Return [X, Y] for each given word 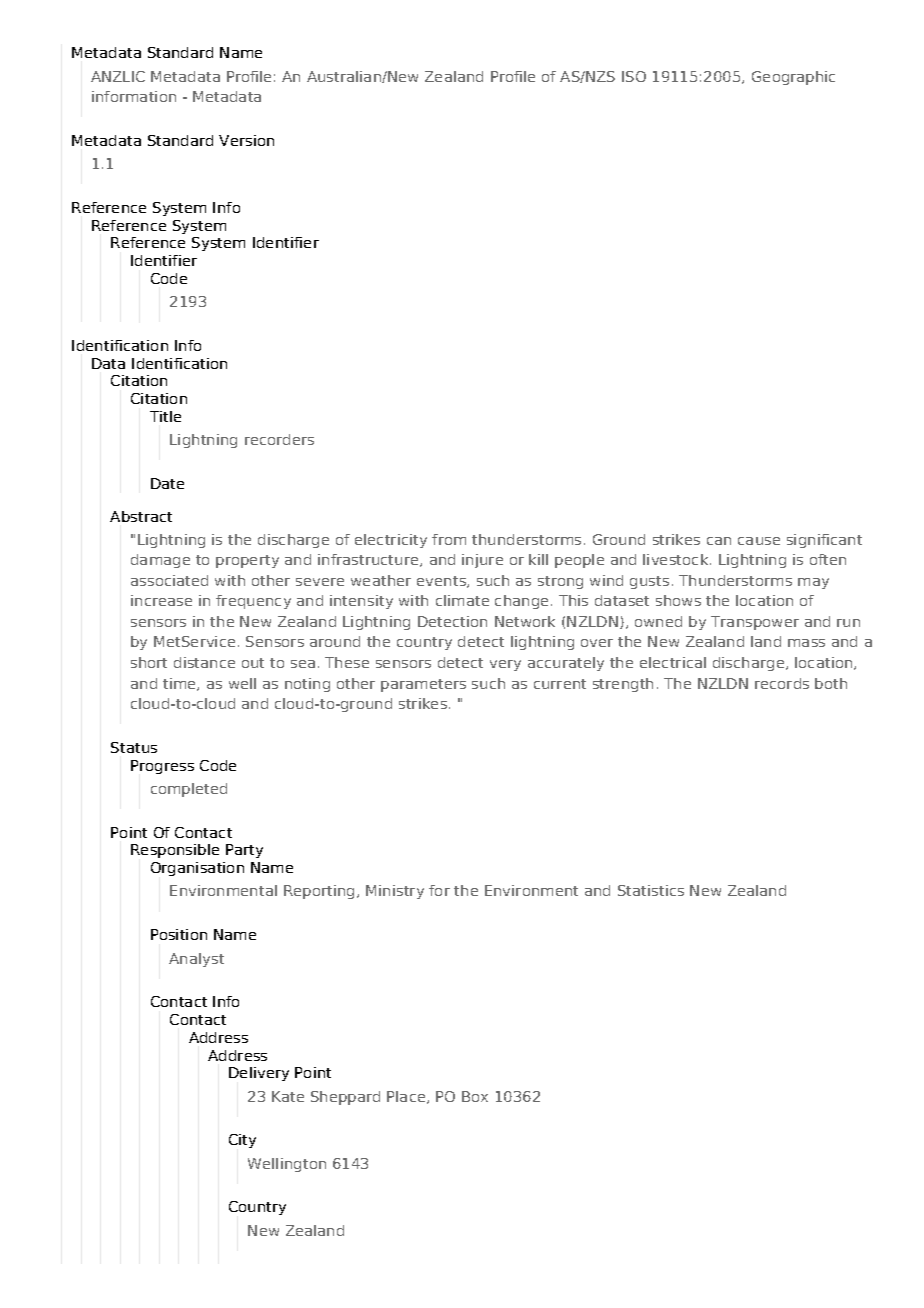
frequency [253, 602]
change [521, 602]
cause [759, 541]
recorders [279, 439]
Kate [288, 1096]
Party [244, 851]
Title [165, 416]
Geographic [793, 78]
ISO [634, 76]
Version [246, 140]
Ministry [395, 892]
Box [475, 1096]
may [813, 583]
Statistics [651, 890]
